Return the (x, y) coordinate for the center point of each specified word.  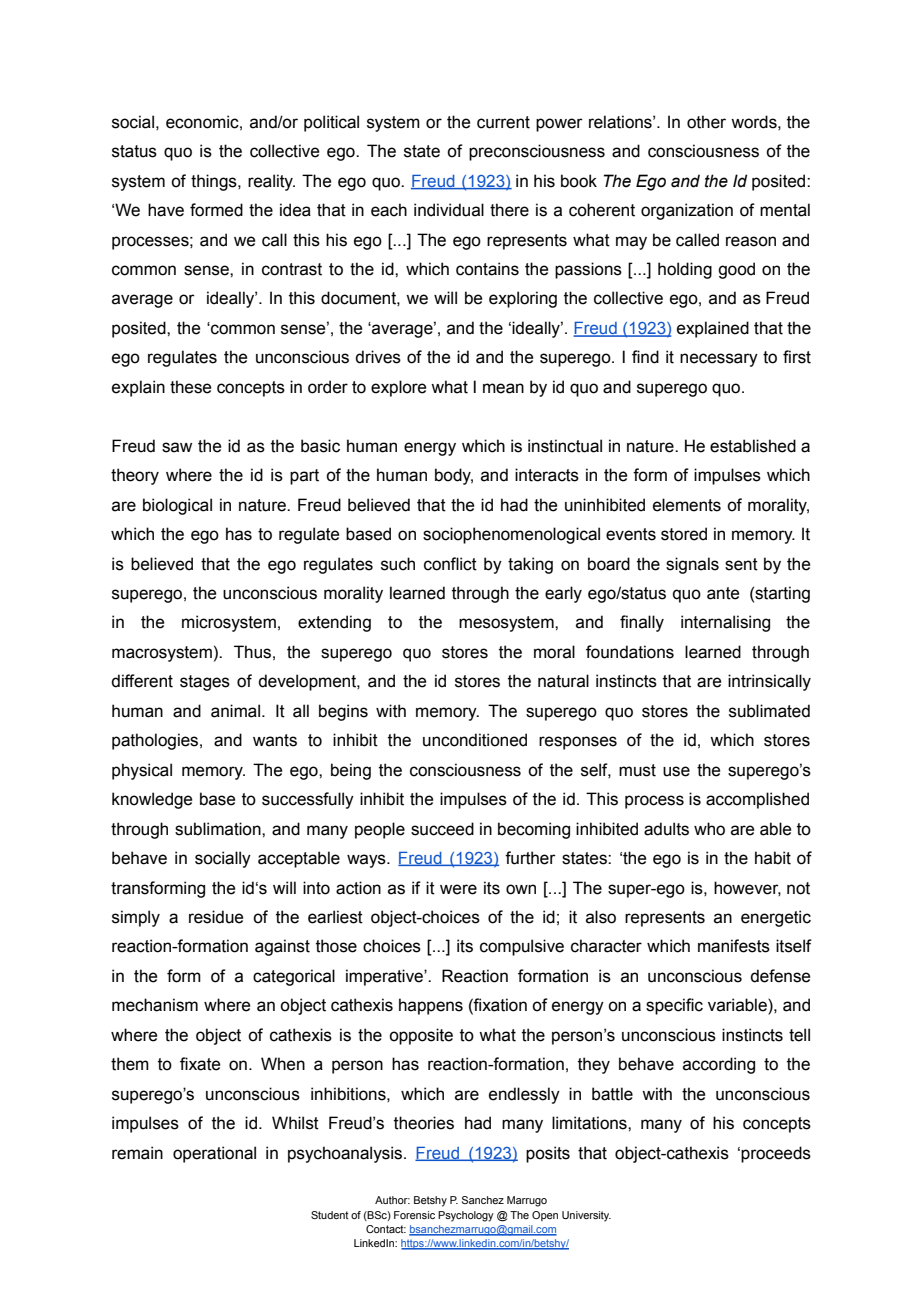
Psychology (466, 1216)
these (190, 387)
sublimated (769, 711)
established (753, 446)
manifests (734, 946)
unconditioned (475, 740)
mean (503, 388)
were (458, 889)
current (503, 122)
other (706, 122)
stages (205, 683)
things (215, 182)
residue (216, 917)
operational (214, 1154)
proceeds (776, 1154)
